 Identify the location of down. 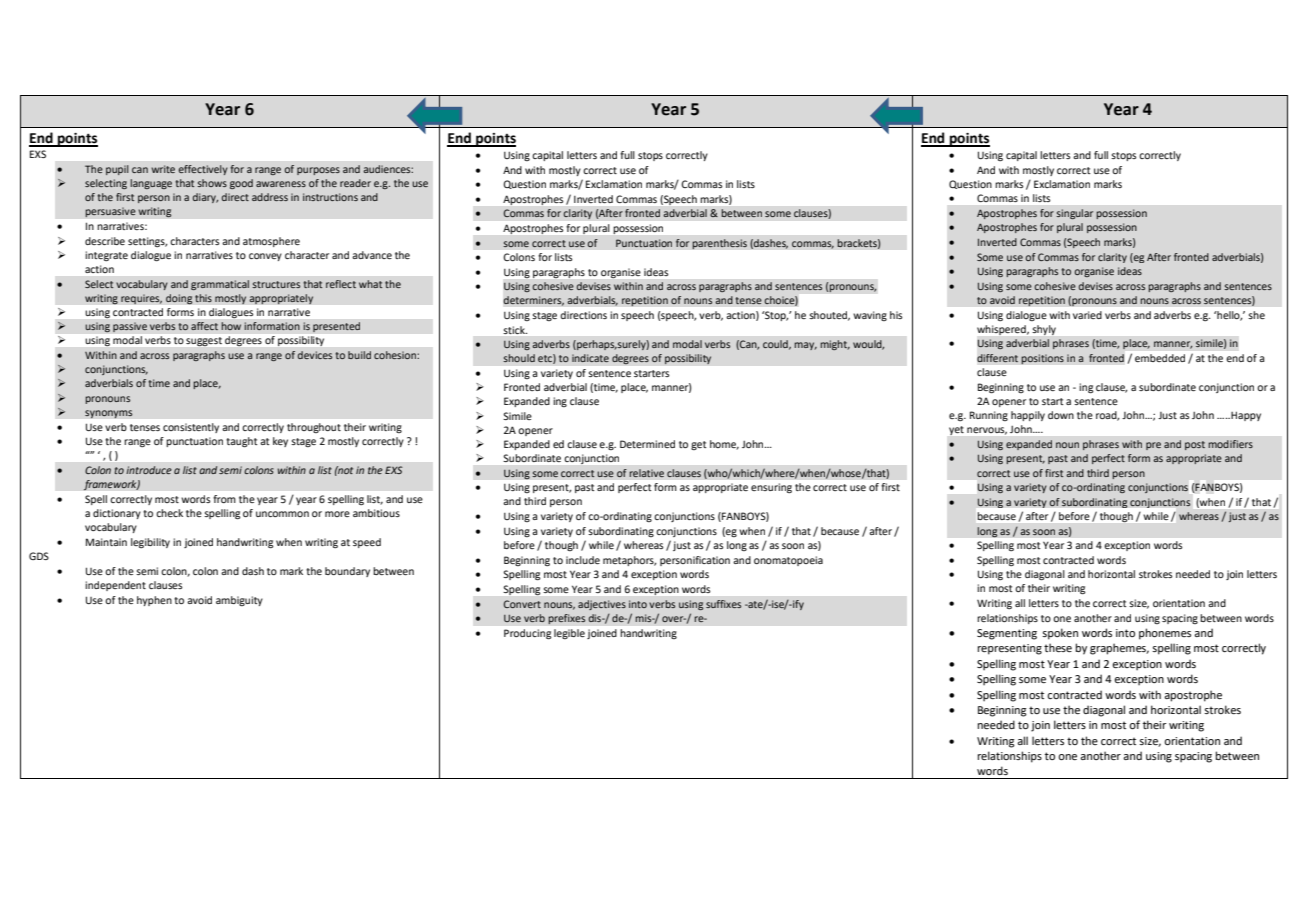
(1061, 415).
